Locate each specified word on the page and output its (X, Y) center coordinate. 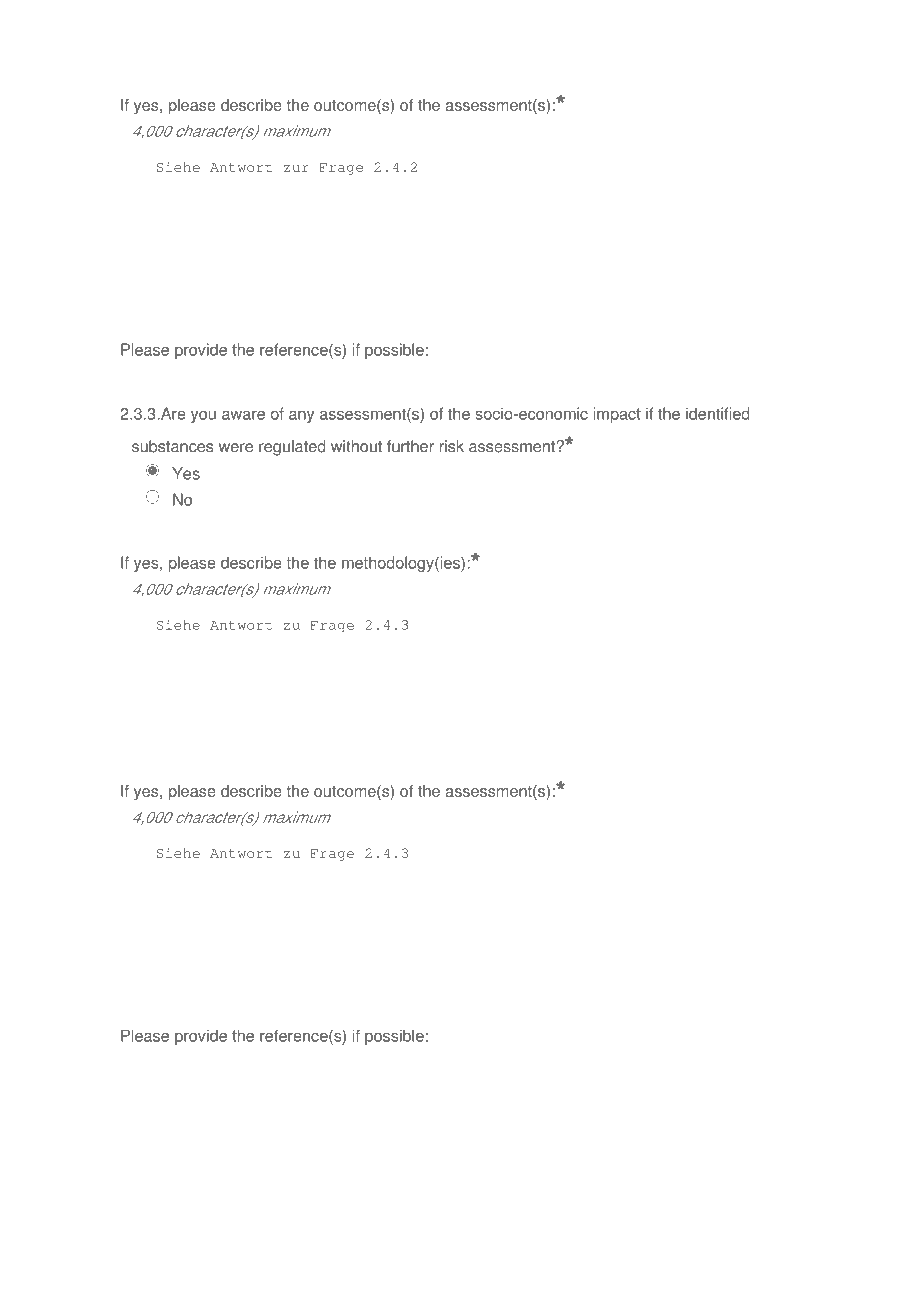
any (301, 416)
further (410, 446)
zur (296, 168)
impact (617, 415)
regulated (292, 448)
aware (243, 415)
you (203, 416)
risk (452, 446)
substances (172, 446)
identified (718, 413)
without (356, 446)
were (236, 448)
